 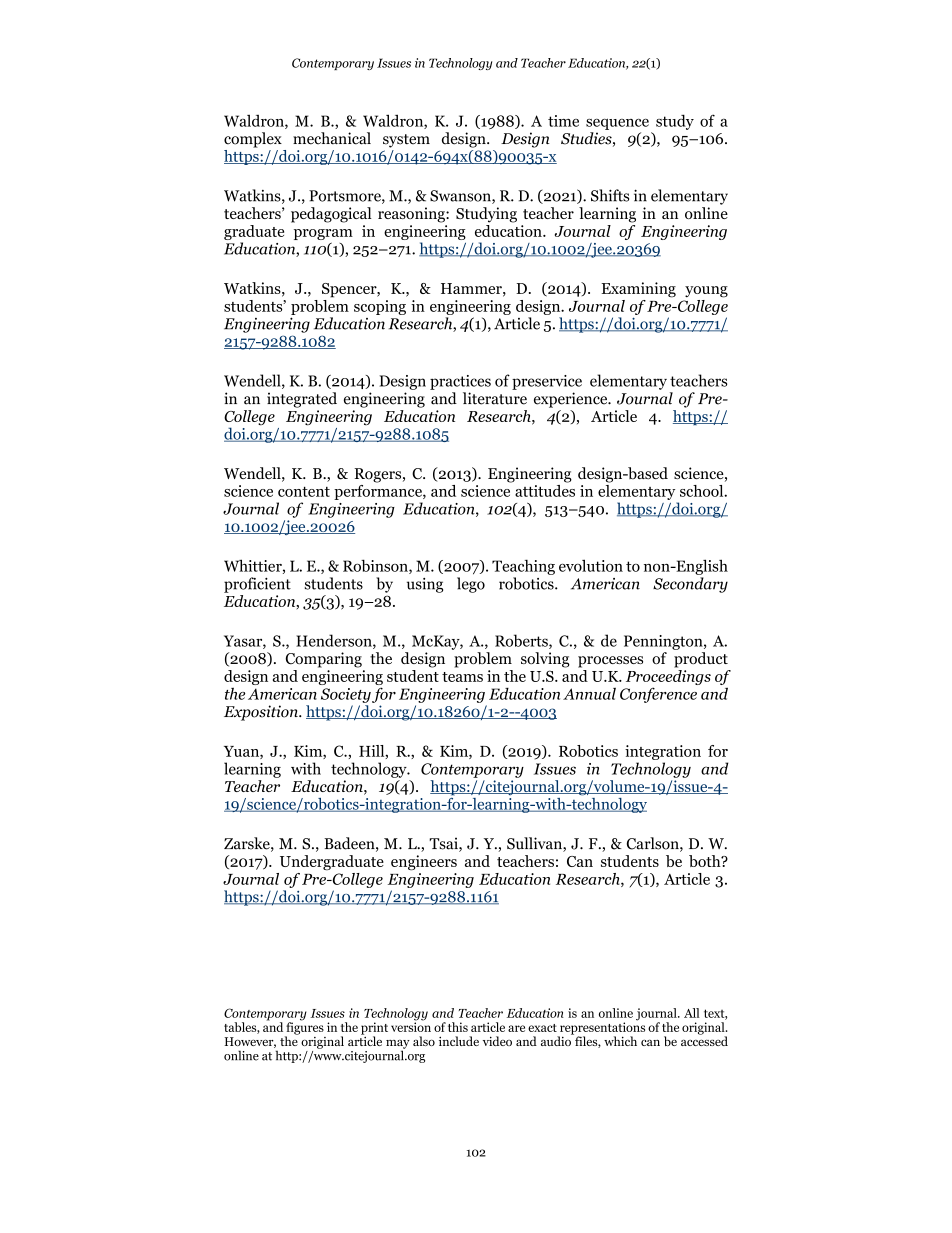 I want to click on scoping, so click(x=380, y=307).
